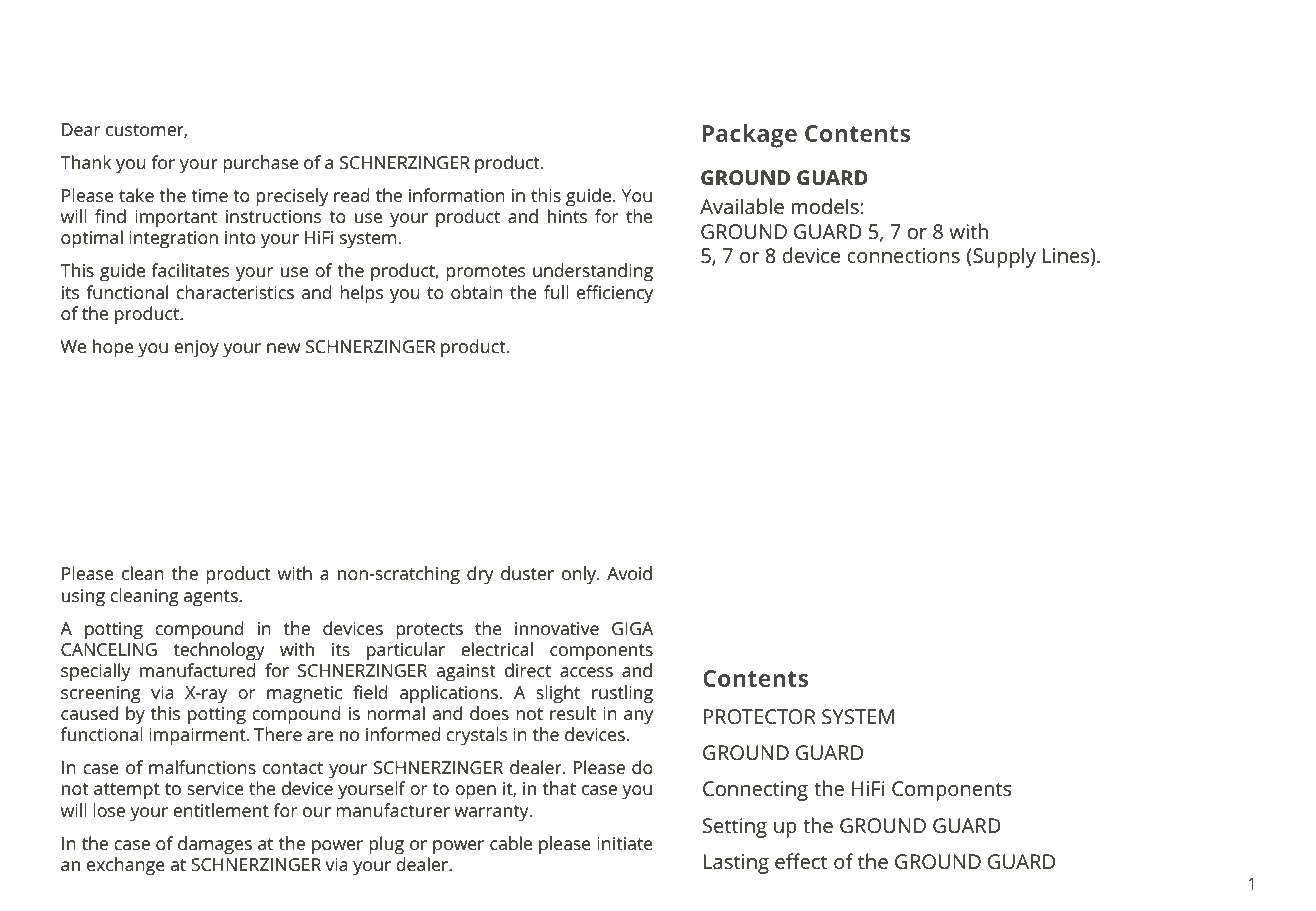  What do you see at coordinates (235, 292) in the image?
I see `characteristics` at bounding box center [235, 292].
